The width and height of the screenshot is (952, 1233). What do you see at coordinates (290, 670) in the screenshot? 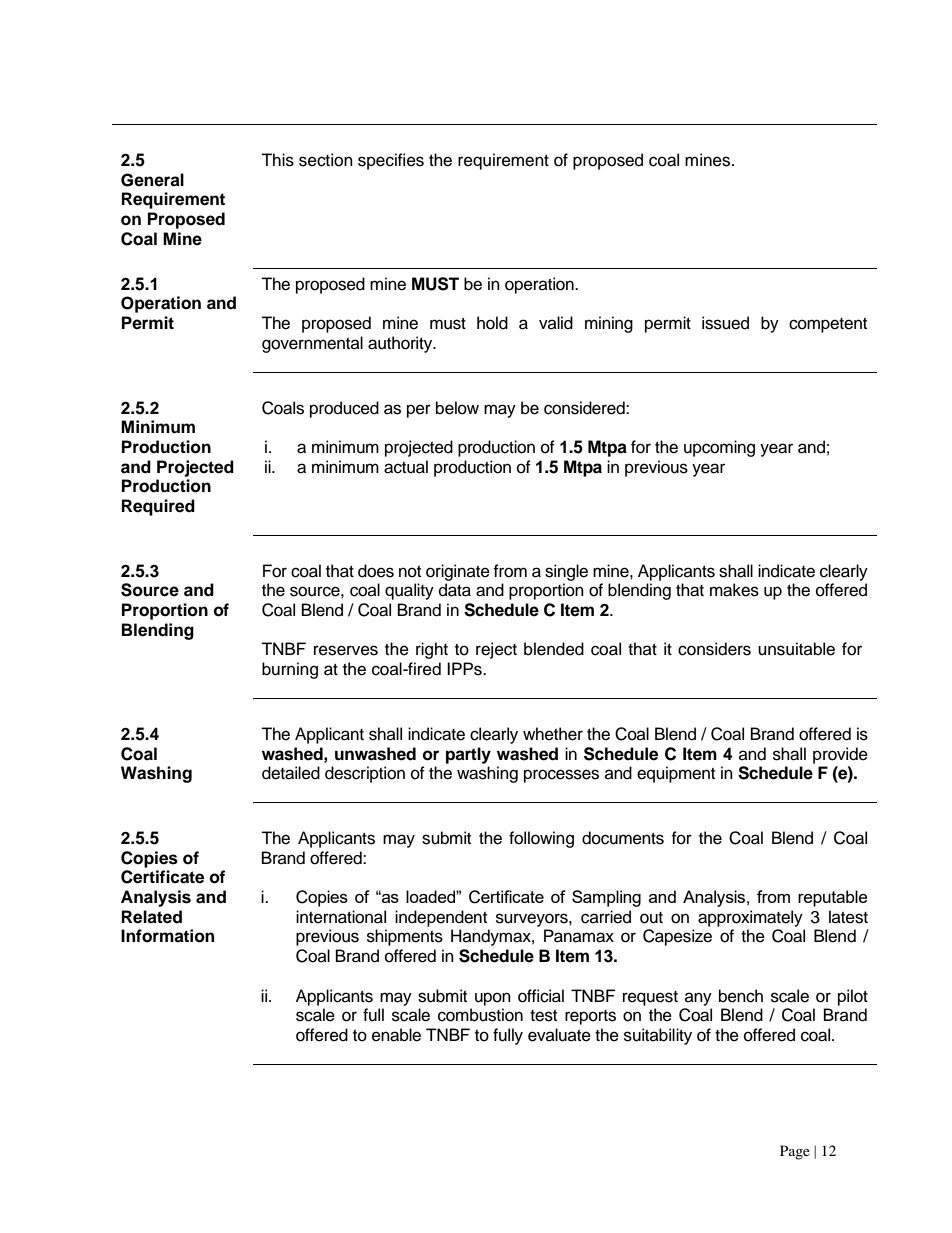
I see `burning` at bounding box center [290, 670].
